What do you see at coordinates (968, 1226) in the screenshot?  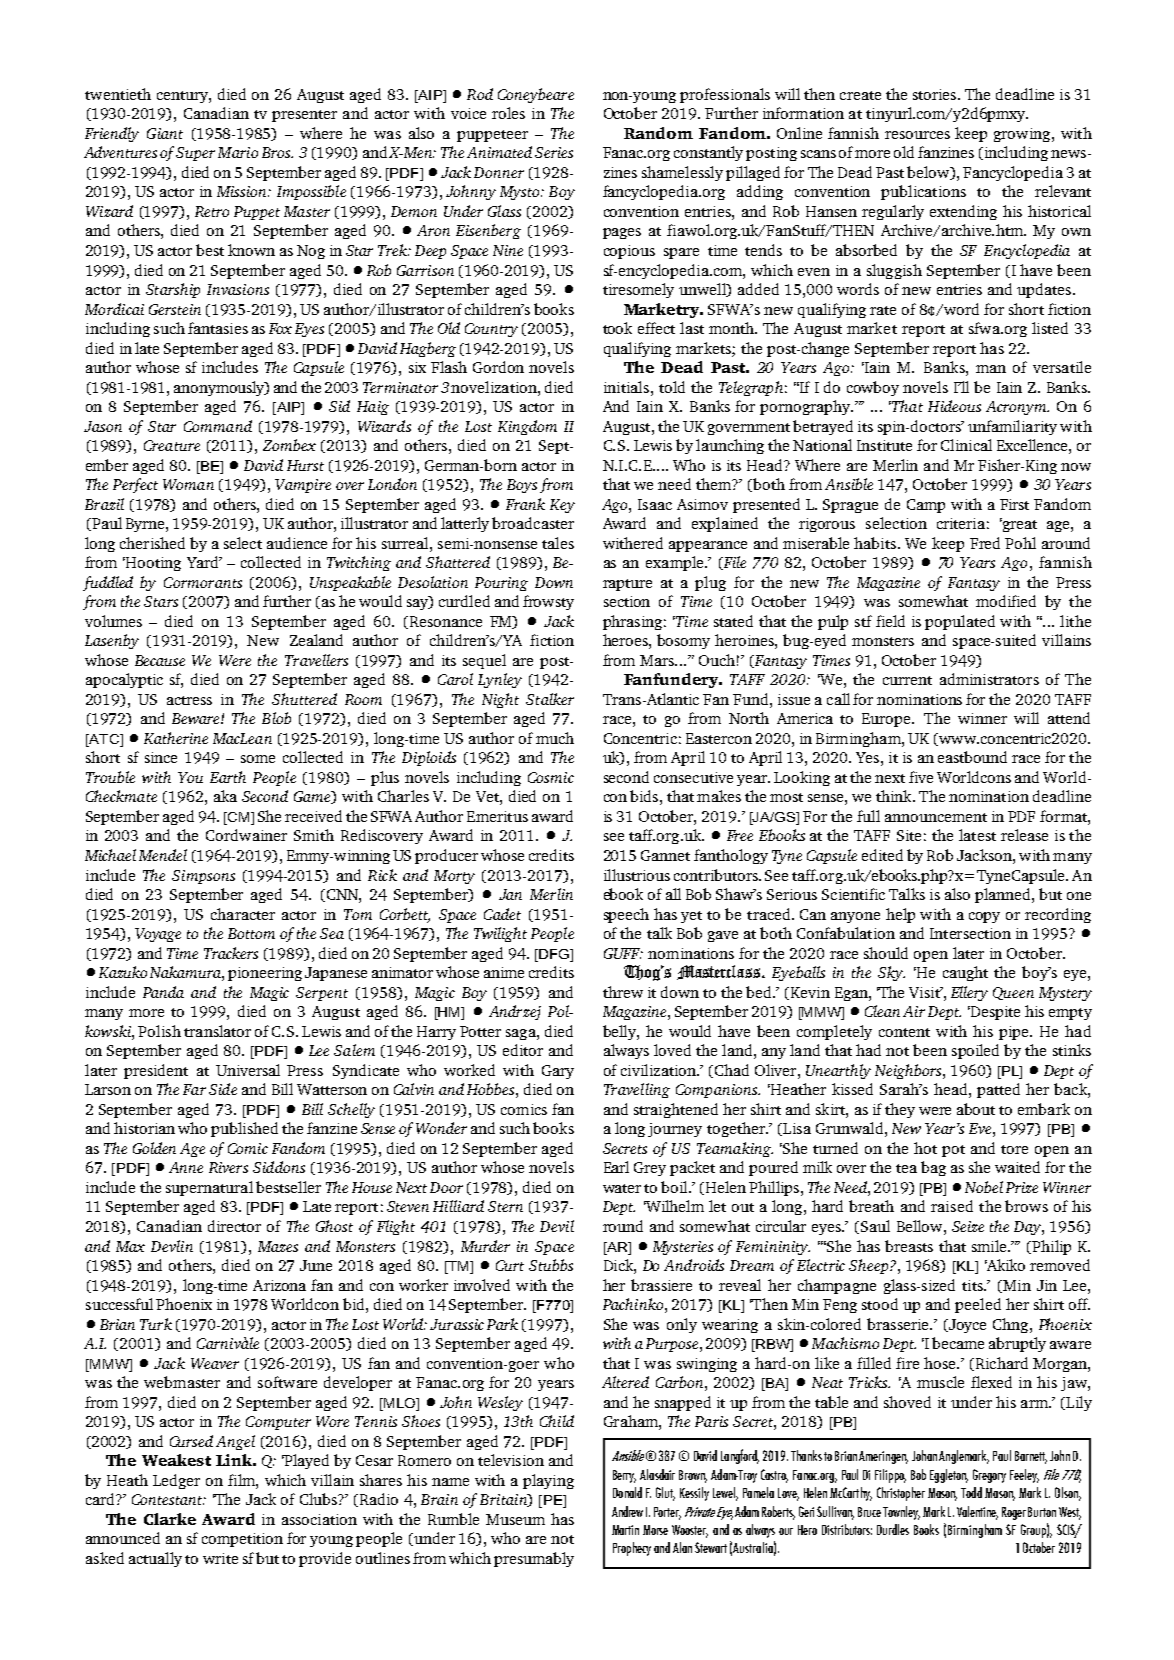 I see `Seize` at bounding box center [968, 1226].
